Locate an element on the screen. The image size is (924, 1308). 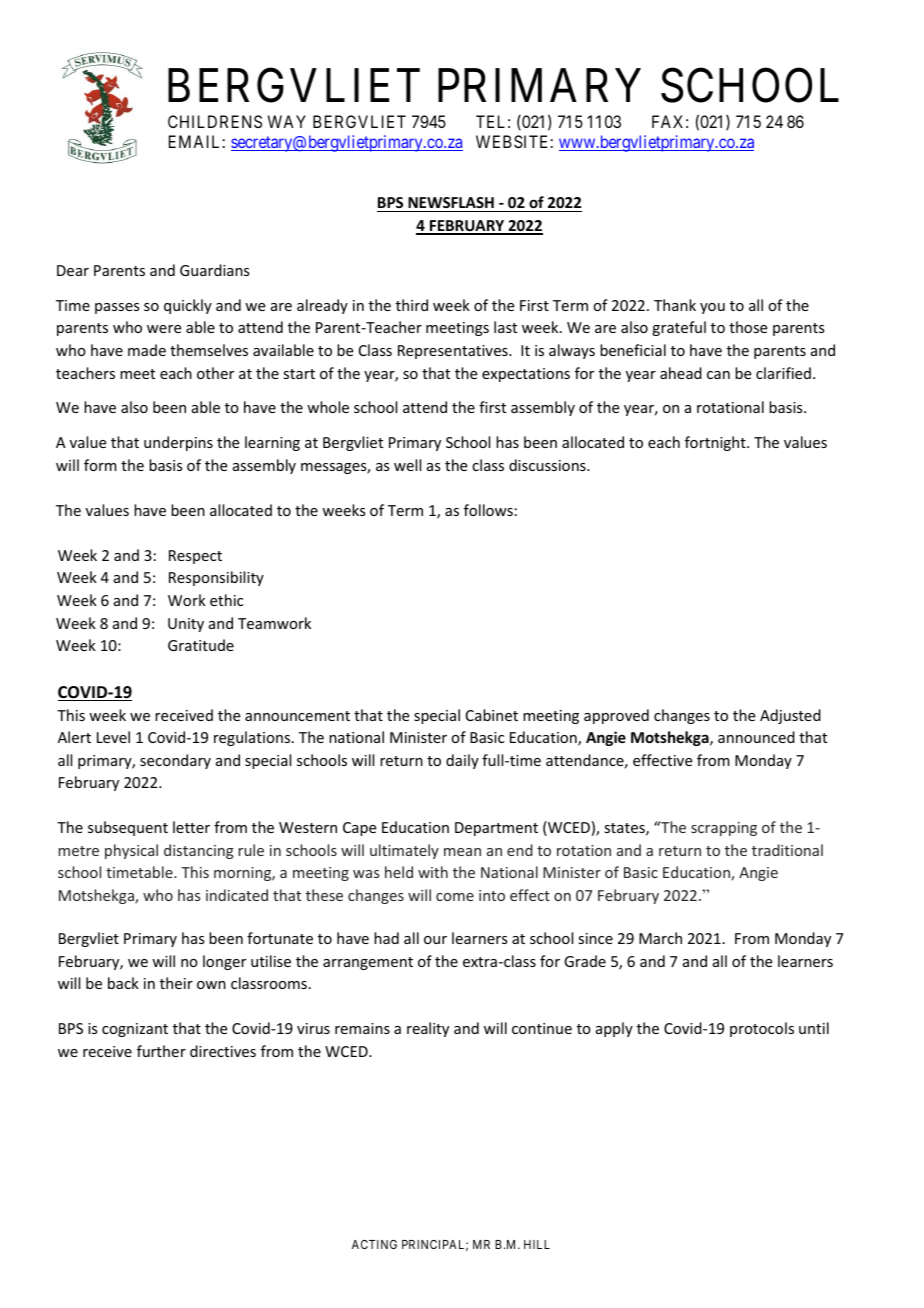
daily is located at coordinates (462, 761).
